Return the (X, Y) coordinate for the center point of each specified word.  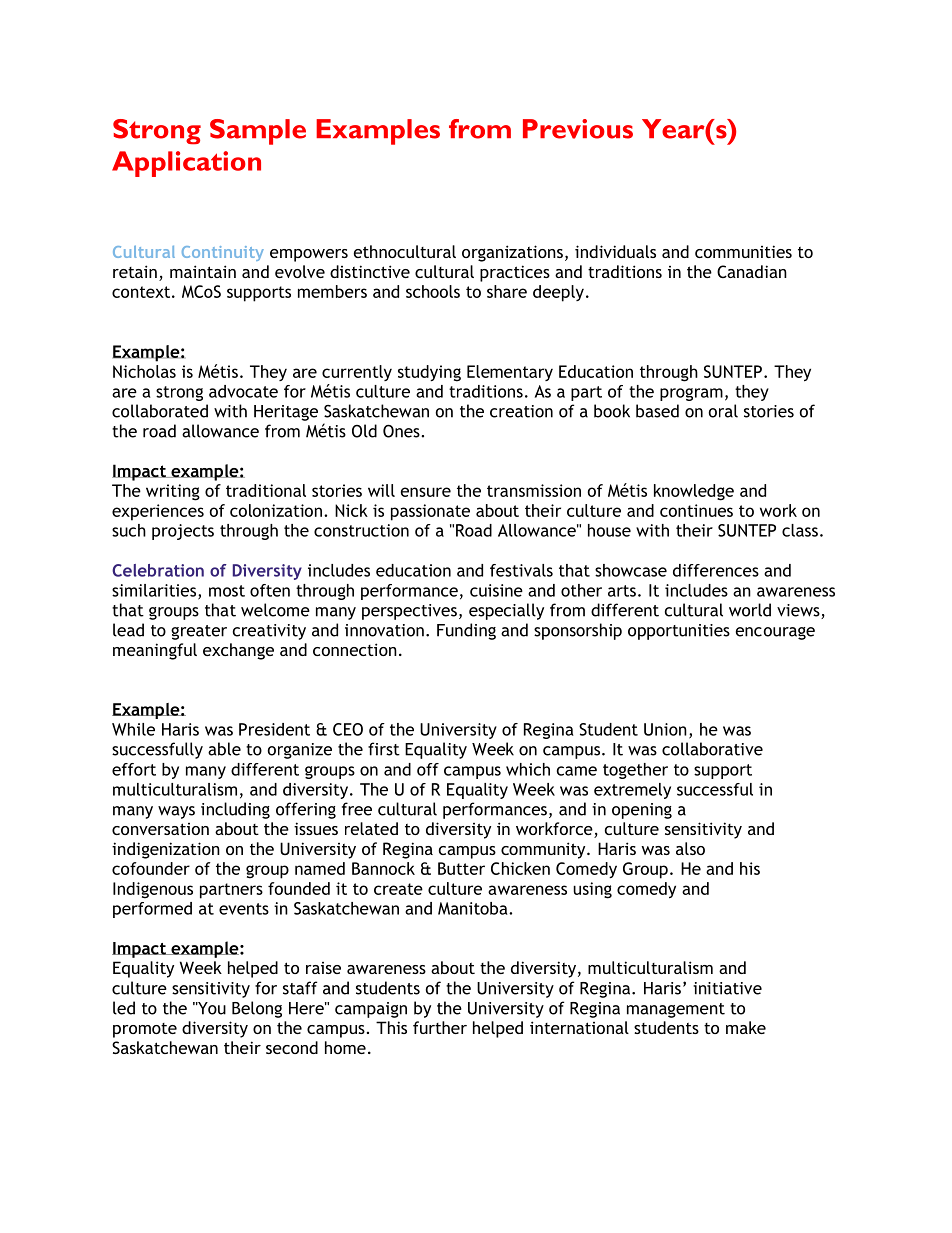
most (227, 591)
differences (716, 570)
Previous (578, 129)
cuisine (496, 590)
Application (186, 164)
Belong (257, 1009)
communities (743, 251)
